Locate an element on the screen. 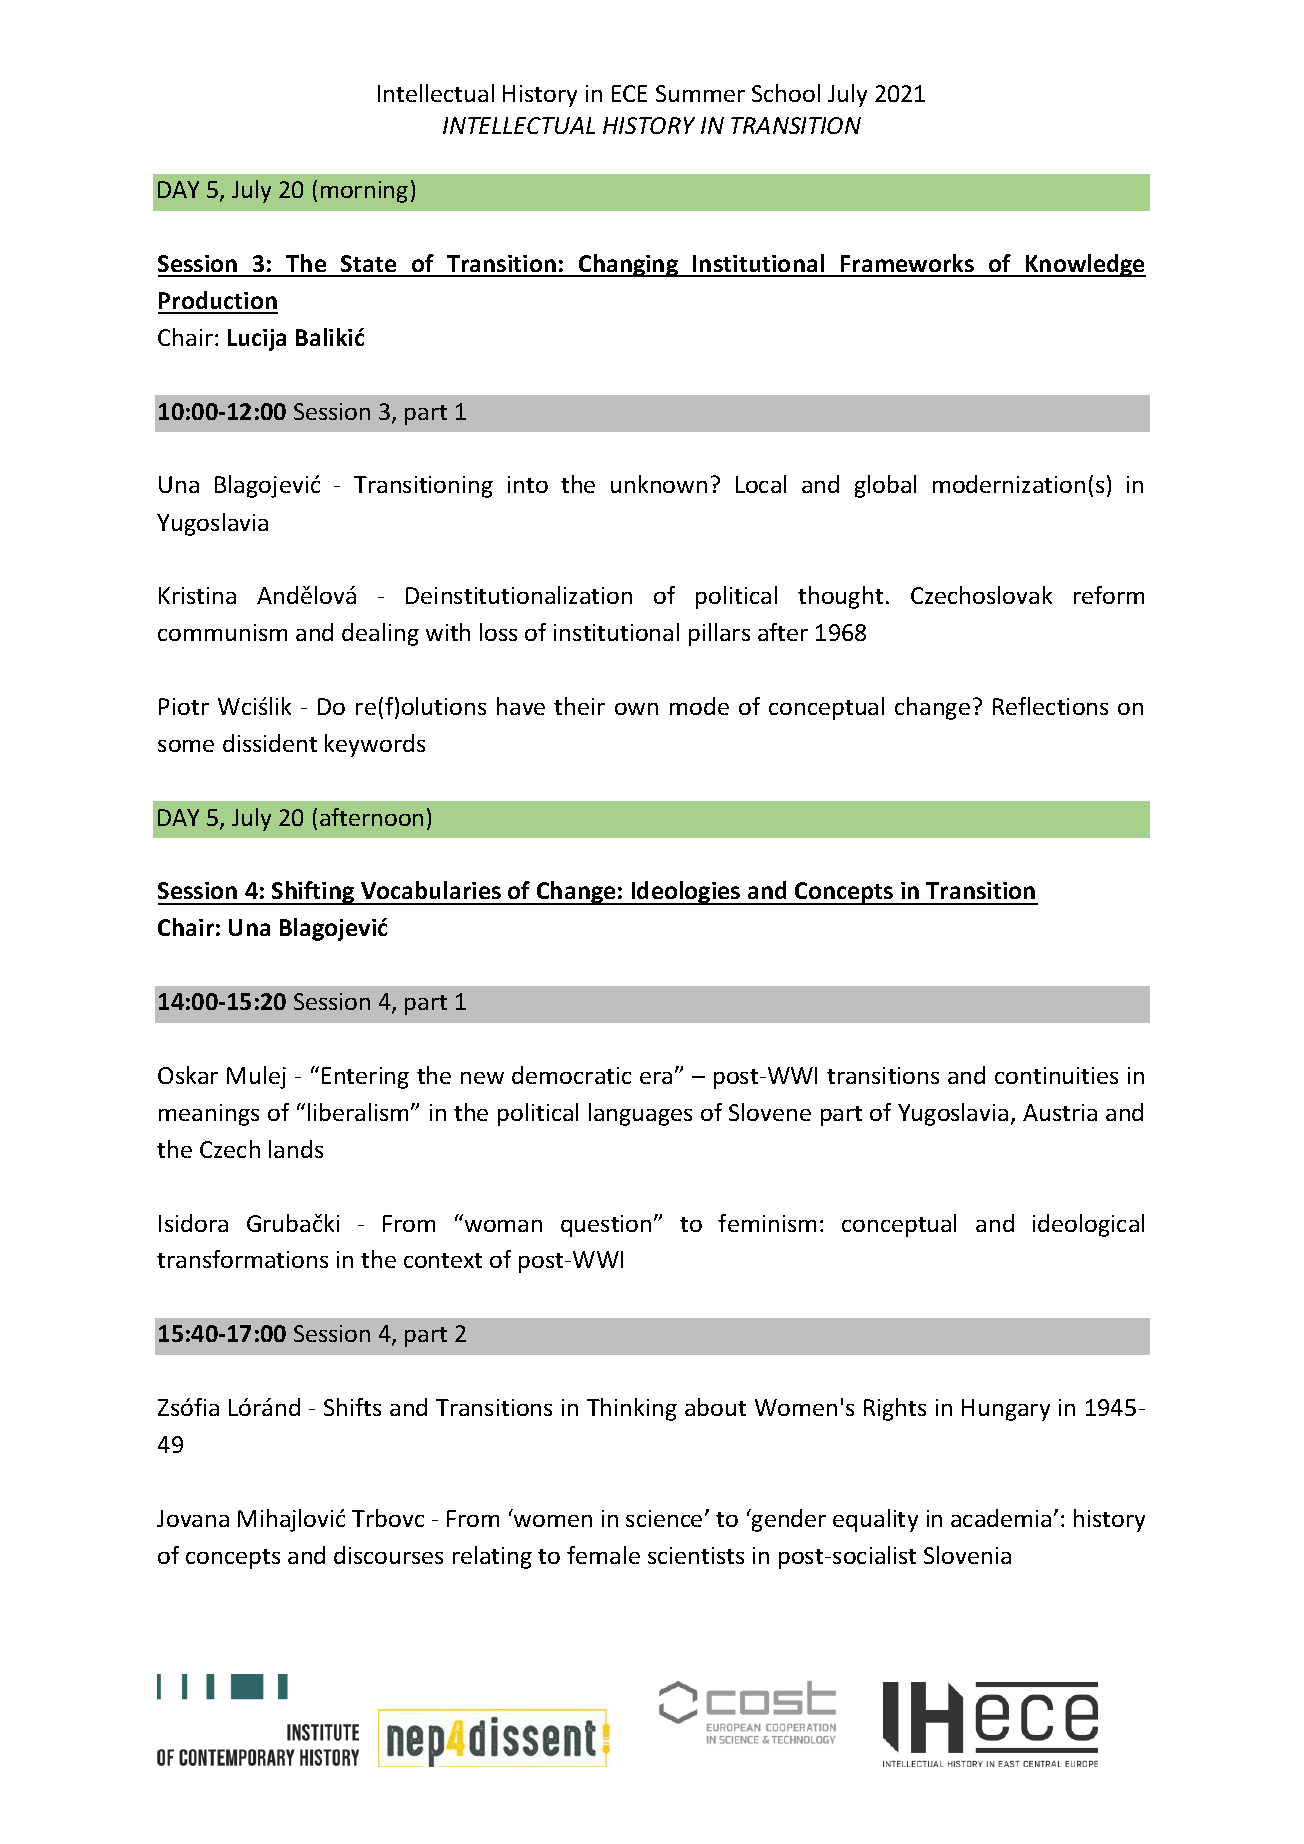 Image resolution: width=1304 pixels, height=1844 pixels. lands is located at coordinates (296, 1149).
